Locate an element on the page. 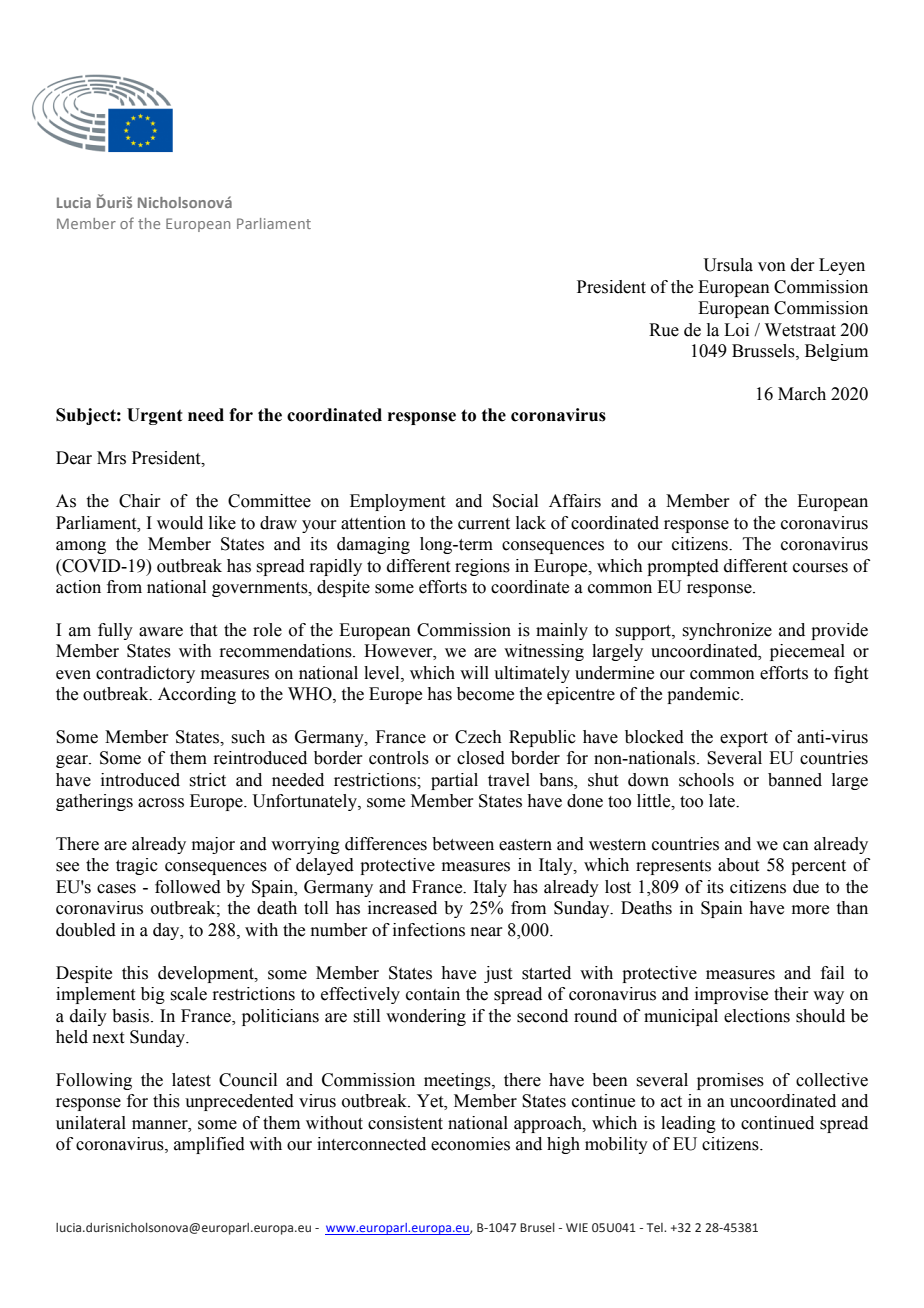 The width and height of the document is (924, 1308). amplified is located at coordinates (209, 1145).
